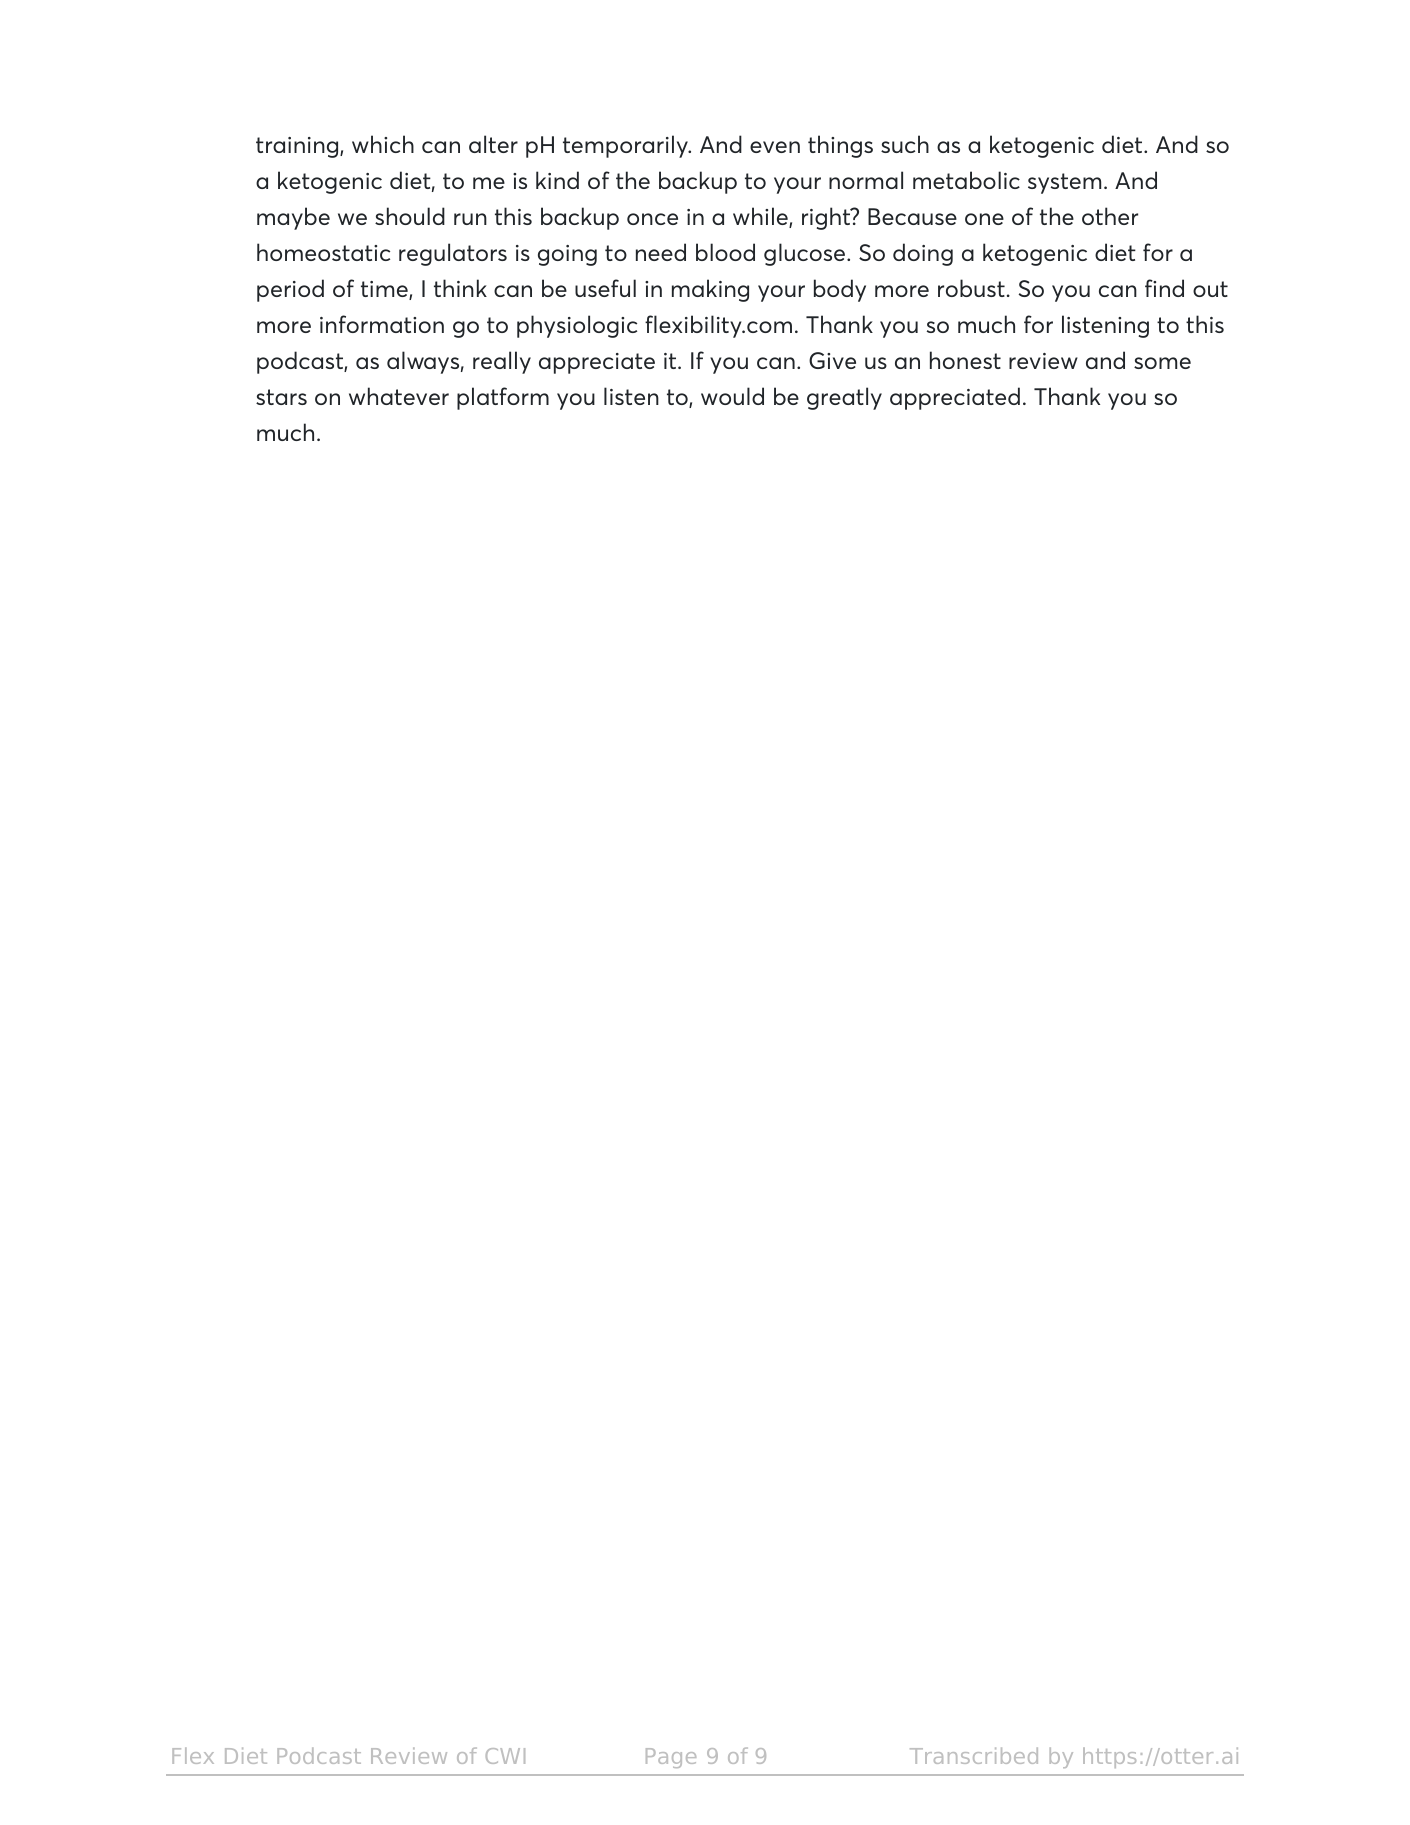 The image size is (1410, 1825). Describe the element at coordinates (965, 360) in the page. I see `honest` at that location.
